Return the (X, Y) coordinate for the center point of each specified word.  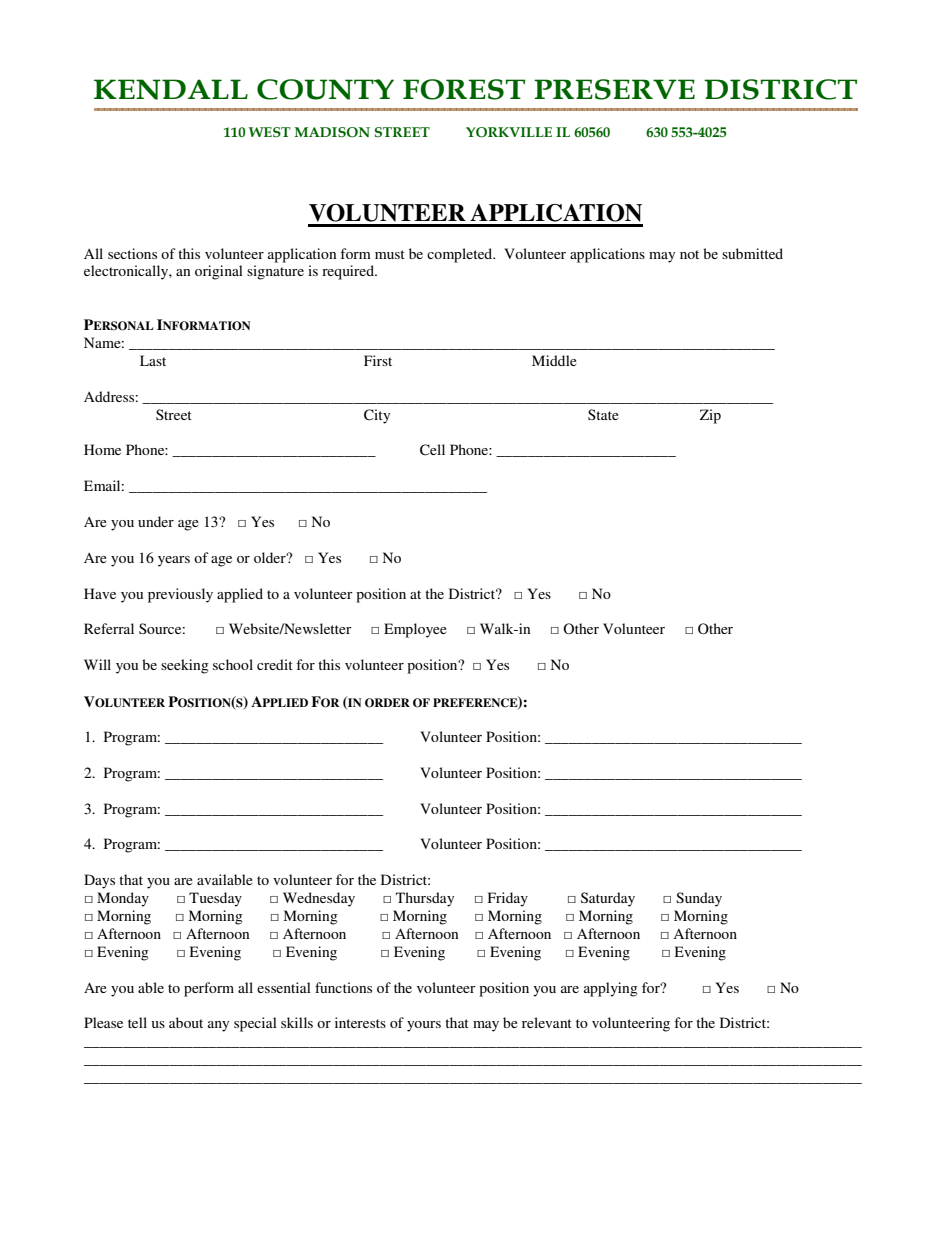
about (186, 1022)
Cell (432, 450)
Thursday (425, 899)
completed (461, 255)
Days (99, 881)
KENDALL (171, 89)
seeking (185, 666)
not (689, 254)
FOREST (464, 89)
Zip (710, 416)
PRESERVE (614, 89)
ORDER (387, 703)
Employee (415, 630)
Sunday (699, 899)
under (156, 521)
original (219, 272)
